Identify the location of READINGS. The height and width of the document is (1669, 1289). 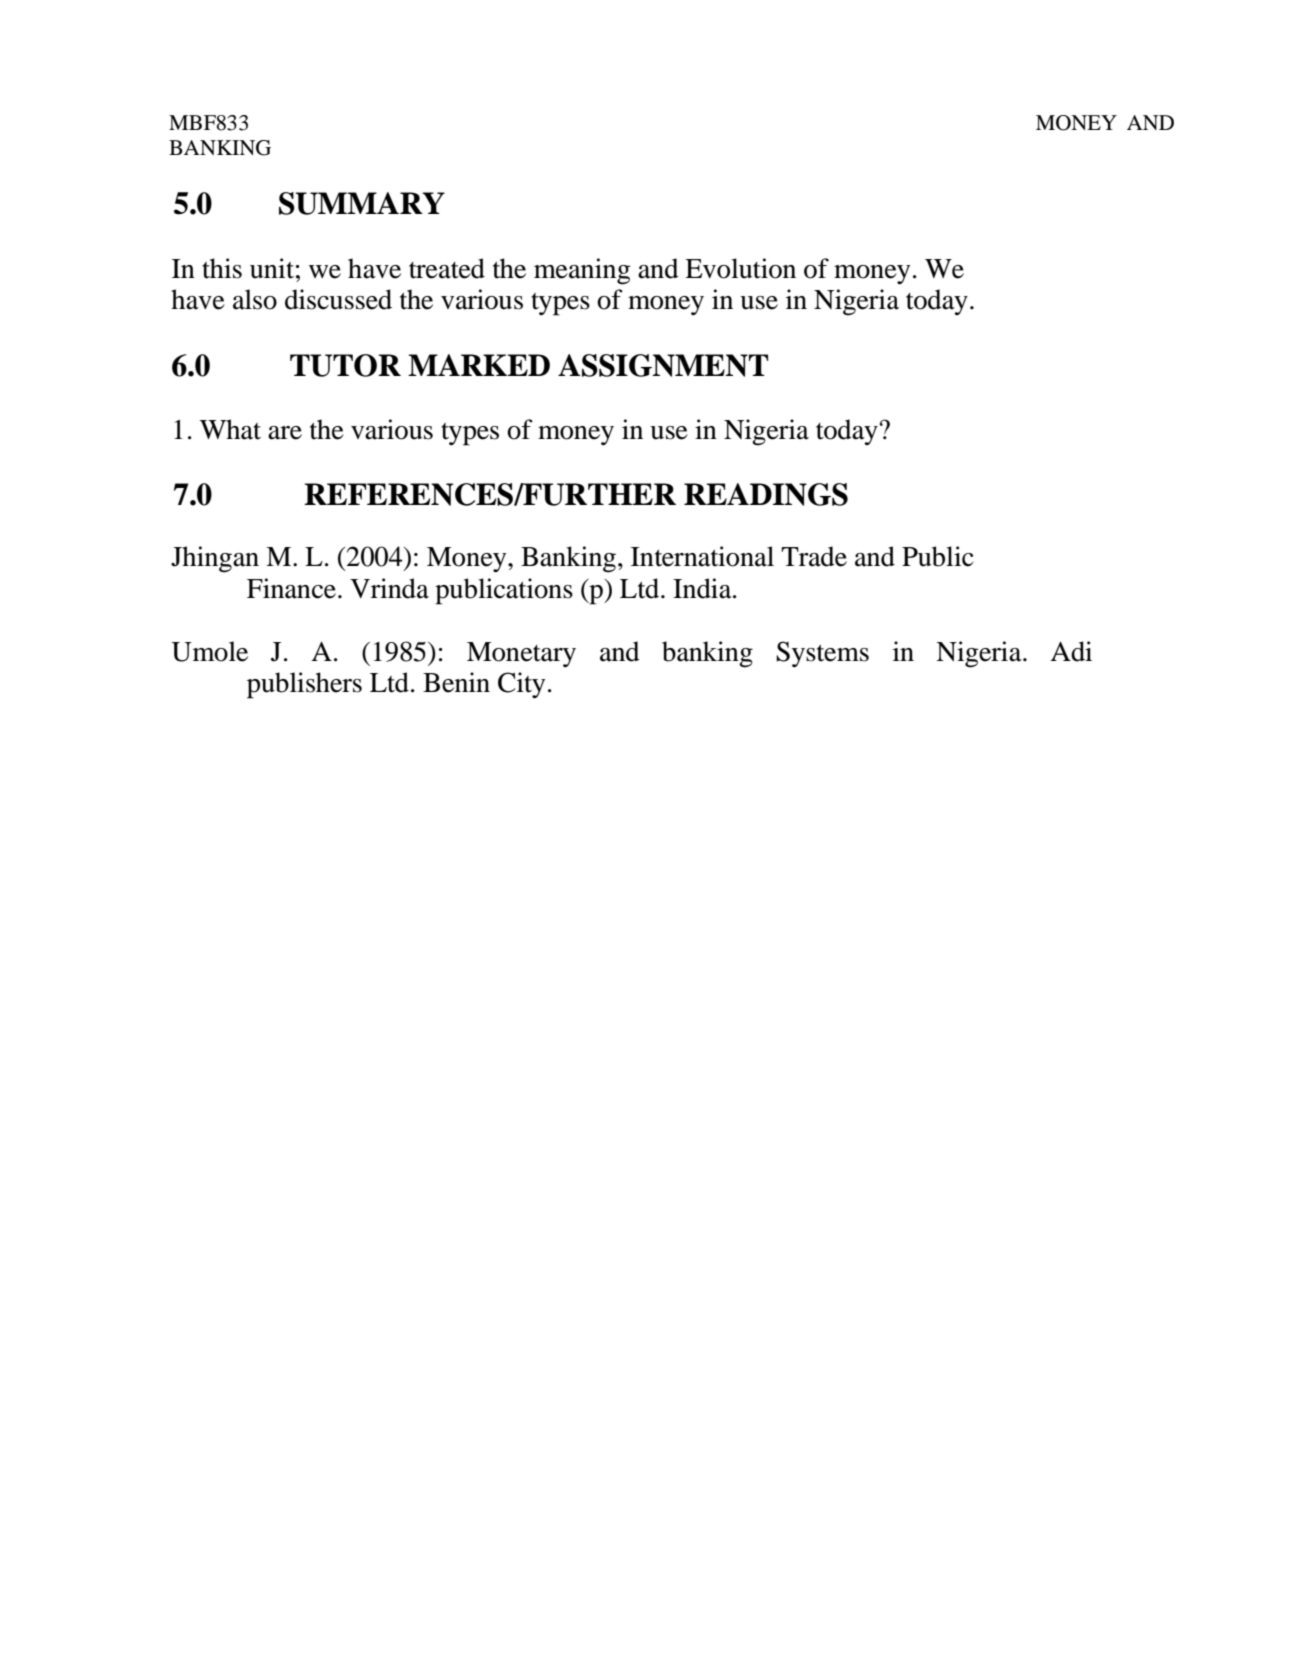
(766, 494).
